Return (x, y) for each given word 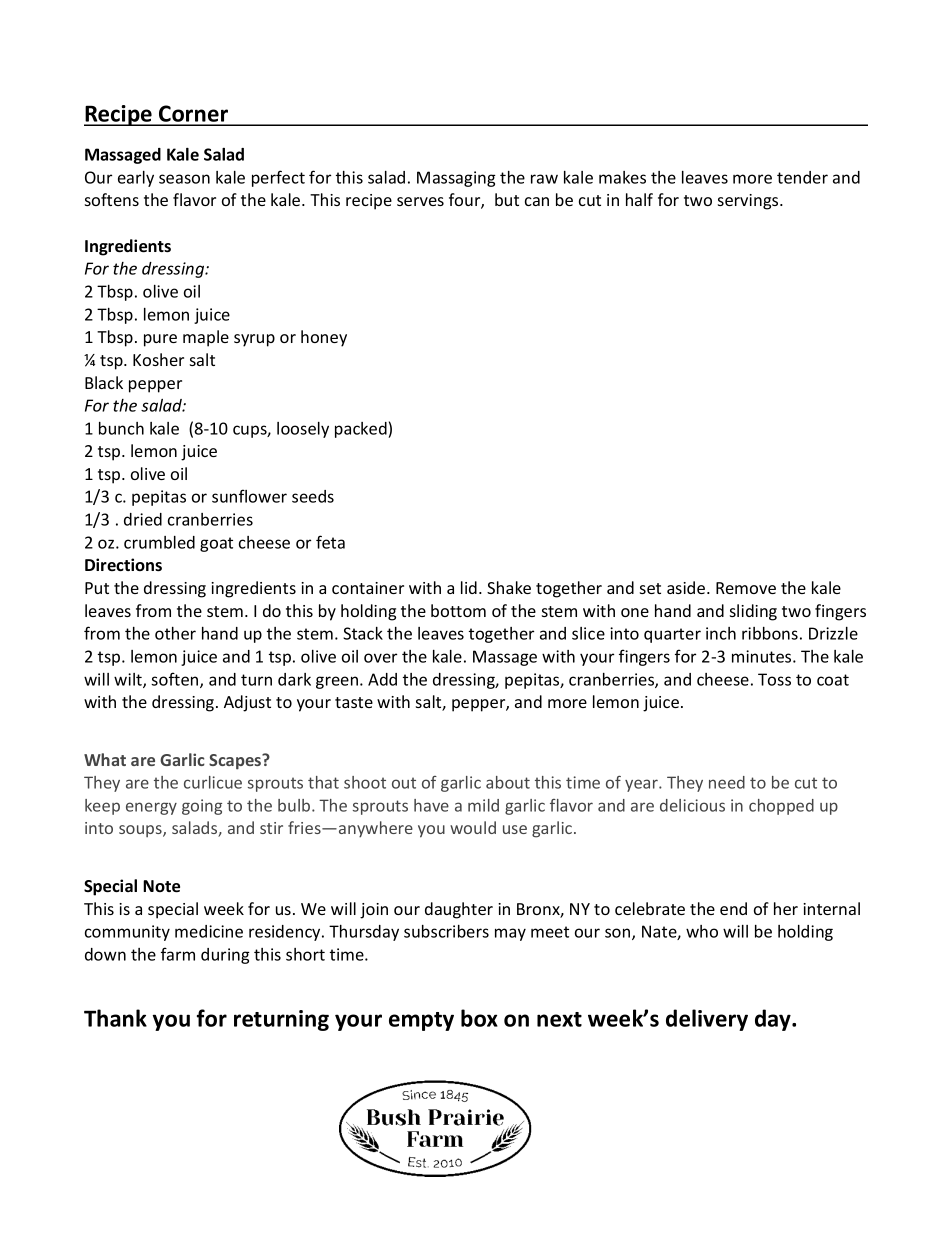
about (508, 782)
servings (749, 202)
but (507, 199)
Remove (746, 588)
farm (178, 954)
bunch (121, 428)
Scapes (236, 761)
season (184, 179)
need (727, 782)
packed (362, 430)
